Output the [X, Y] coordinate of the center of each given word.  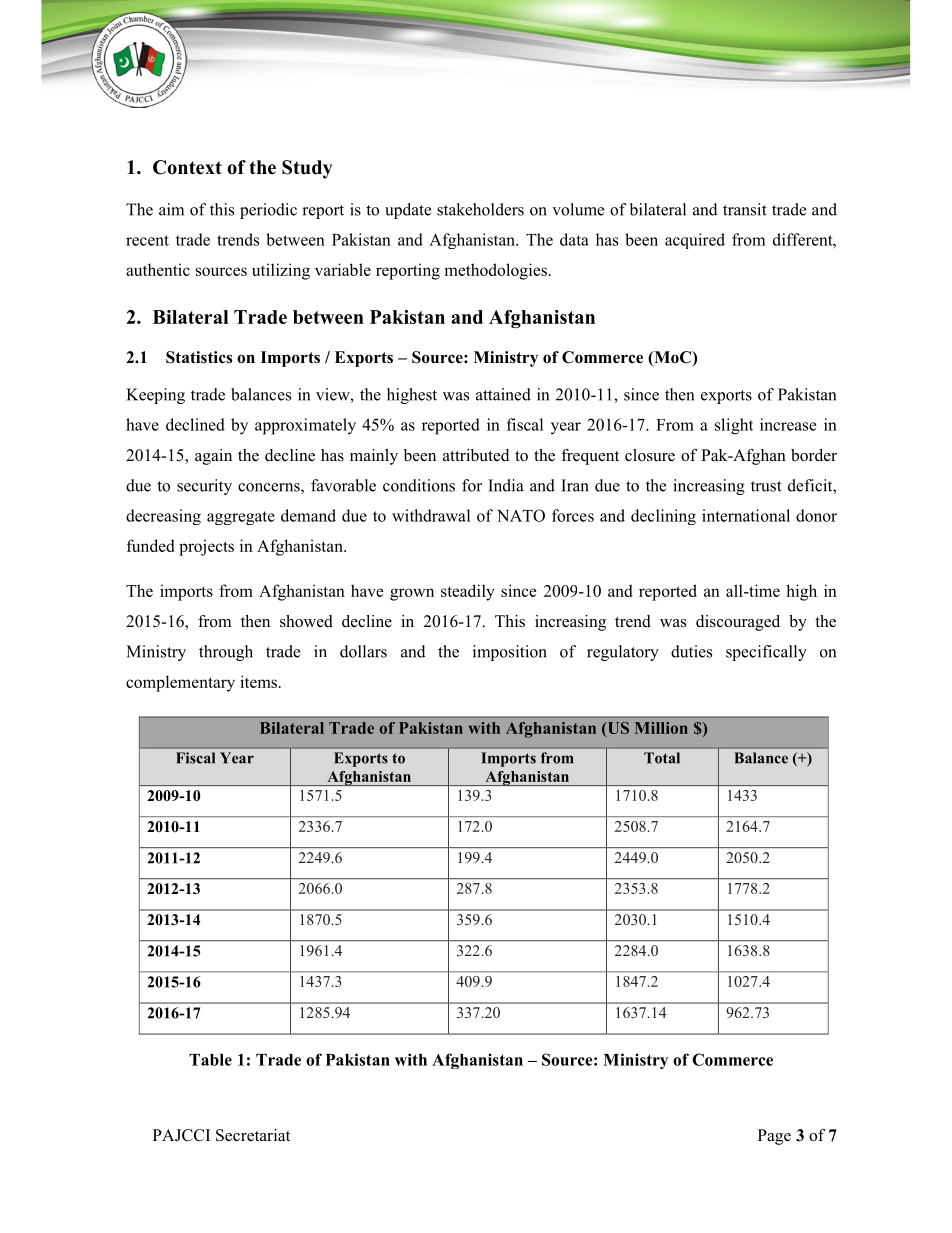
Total [662, 758]
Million [661, 728]
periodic [268, 211]
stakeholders [480, 209]
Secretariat [253, 1135]
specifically [766, 653]
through [226, 653]
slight [734, 426]
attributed [476, 455]
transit [745, 209]
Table [210, 1060]
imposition [510, 653]
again [213, 457]
